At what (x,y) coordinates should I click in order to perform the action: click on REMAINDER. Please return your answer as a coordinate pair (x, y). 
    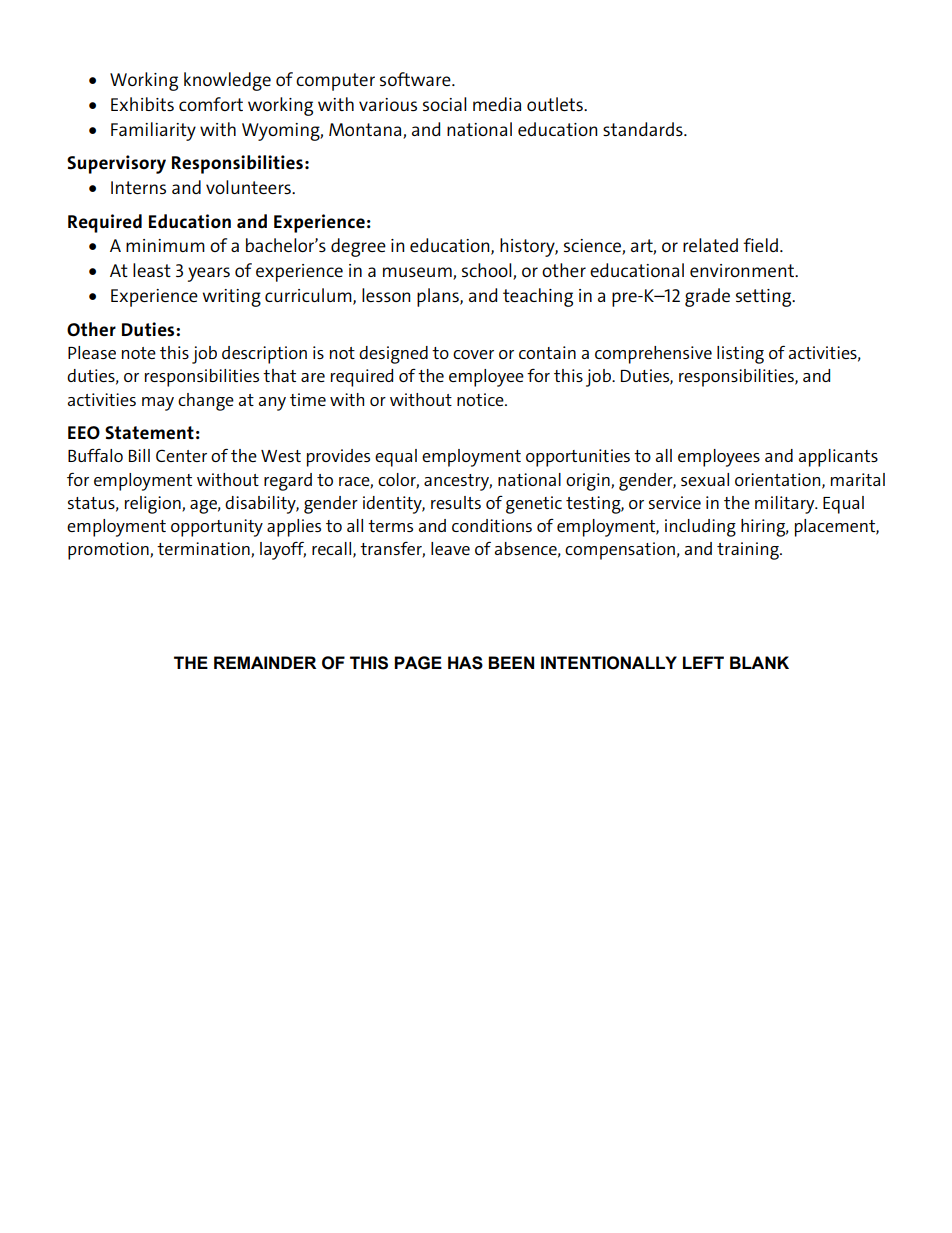
    Looking at the image, I should click on (265, 662).
